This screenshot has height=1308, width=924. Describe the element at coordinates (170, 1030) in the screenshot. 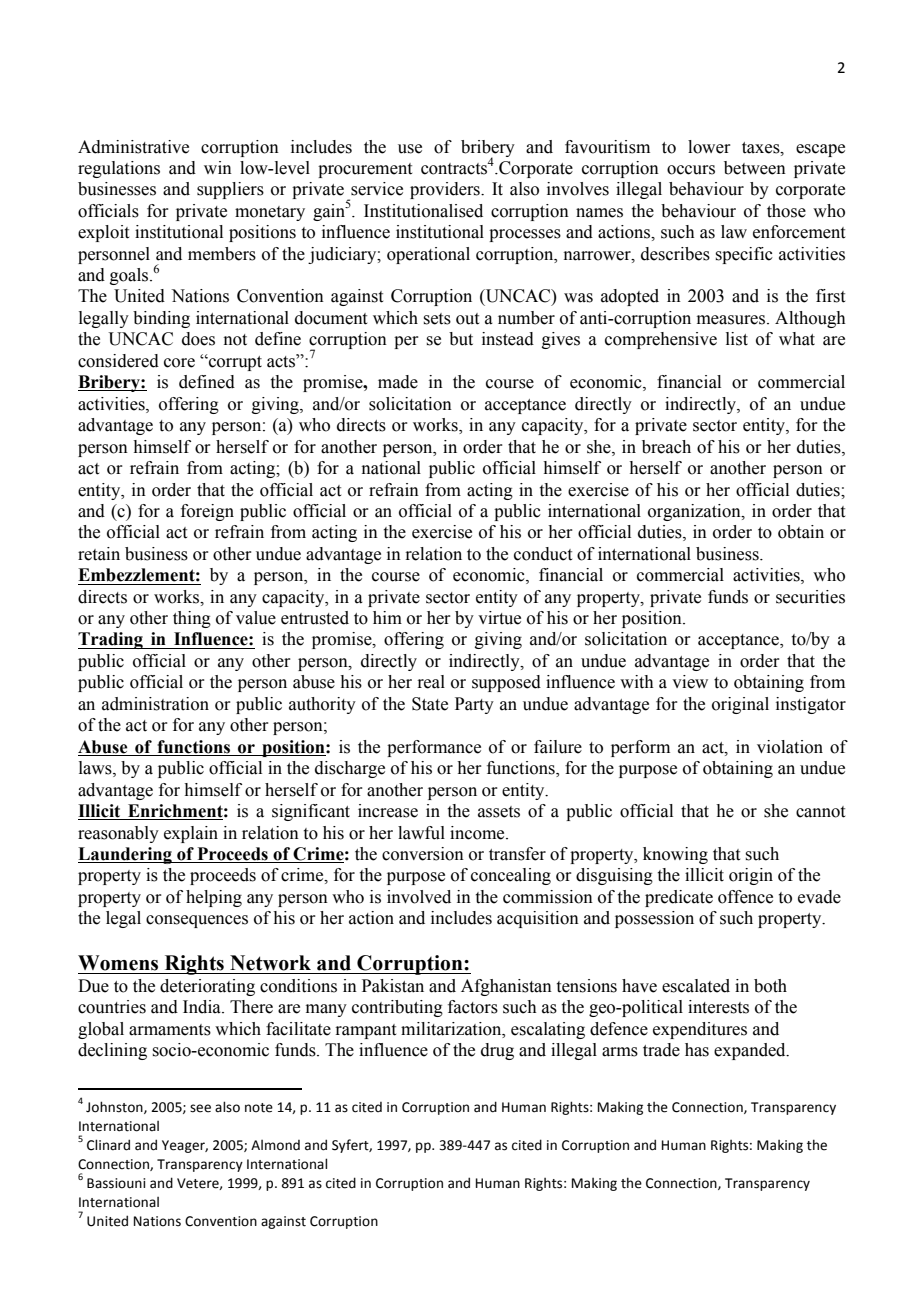

I see `armaments` at that location.
